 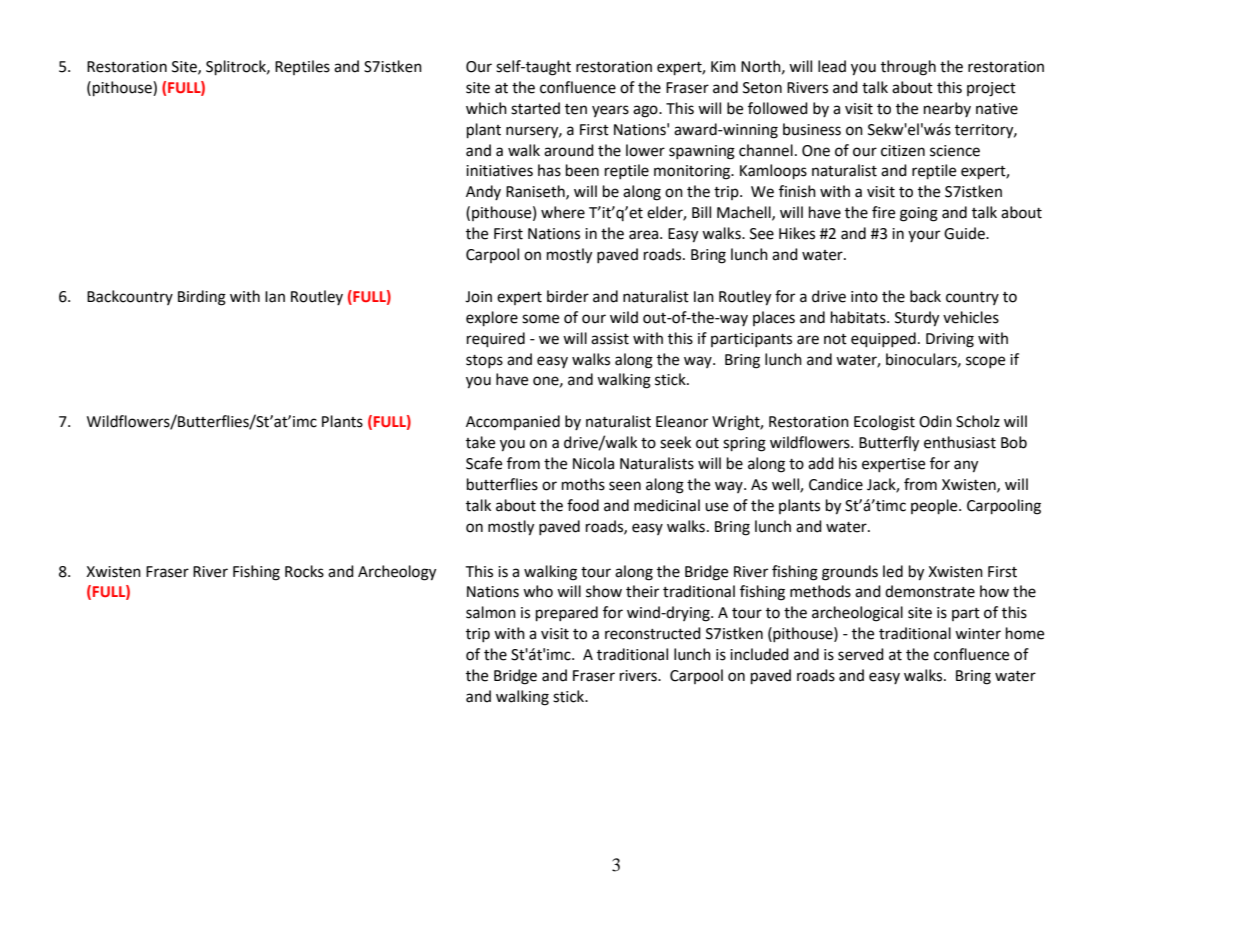 What do you see at coordinates (908, 68) in the screenshot?
I see `through` at bounding box center [908, 68].
